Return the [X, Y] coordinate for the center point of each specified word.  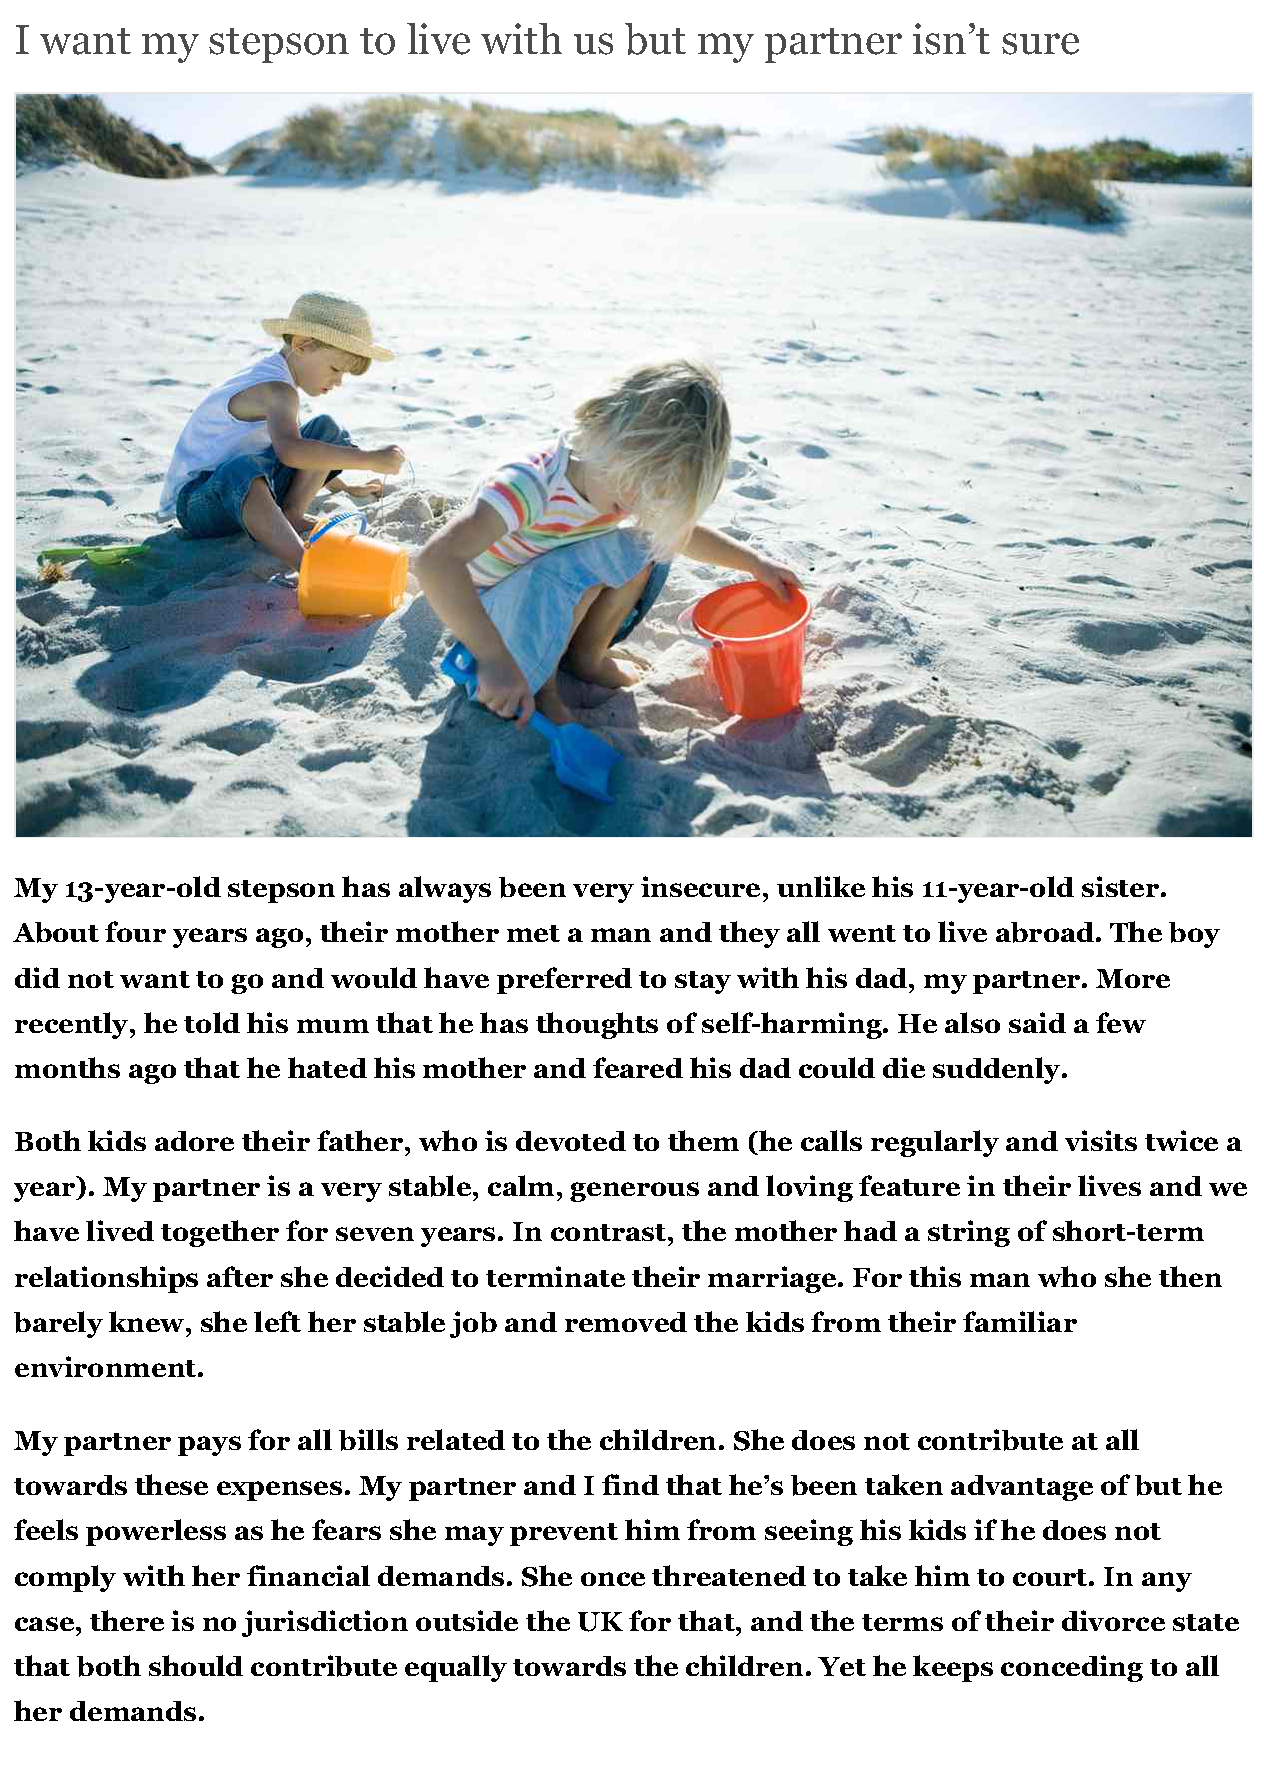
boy [1194, 935]
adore [194, 1141]
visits [1101, 1140]
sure [1040, 44]
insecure [700, 886]
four [135, 931]
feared [638, 1067]
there [127, 1620]
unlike [821, 886]
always [445, 889]
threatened [729, 1575]
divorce [1113, 1620]
